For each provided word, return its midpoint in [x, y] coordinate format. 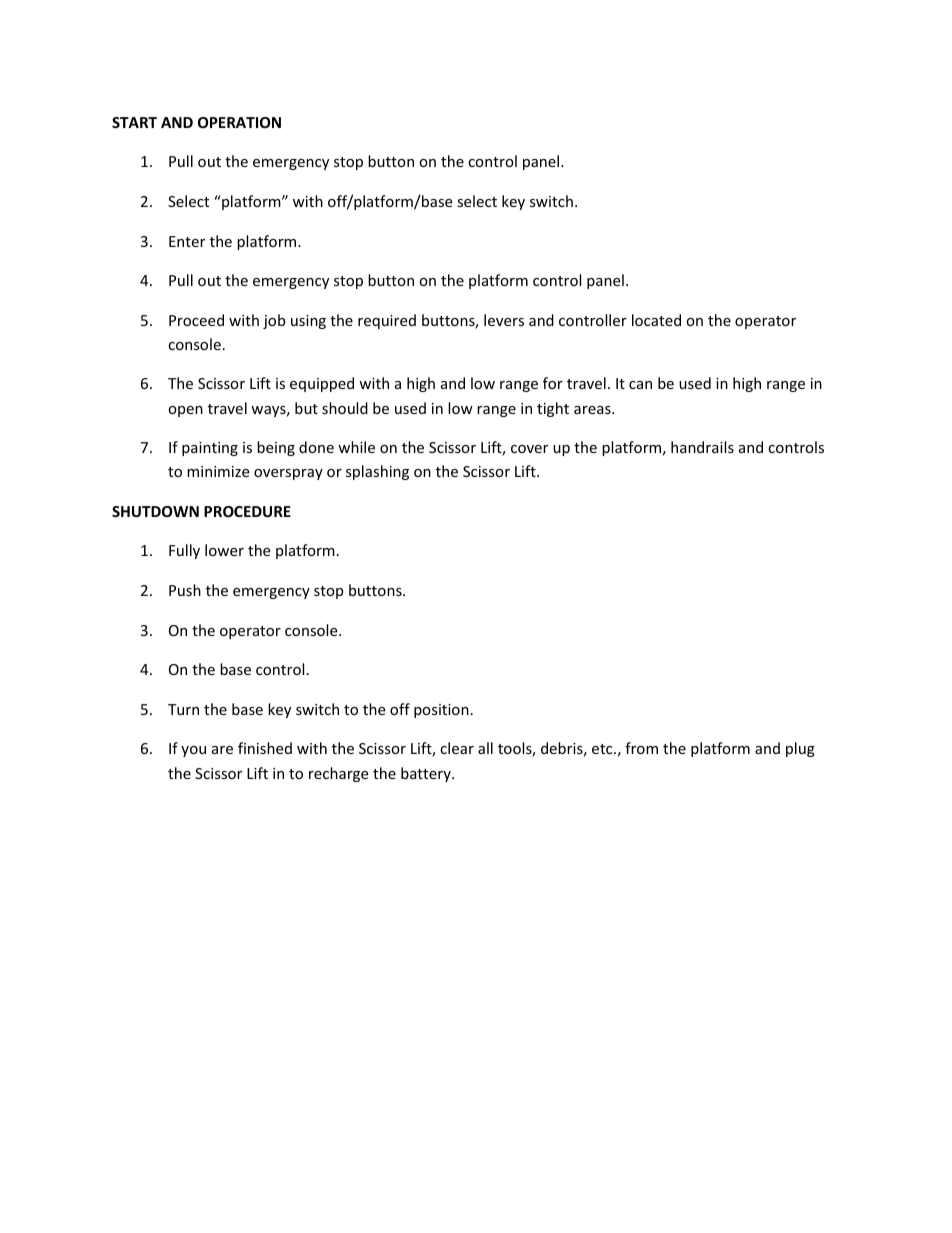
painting [210, 449]
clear [457, 748]
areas [593, 410]
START [134, 122]
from [641, 748]
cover [529, 449]
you [193, 751]
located [656, 320]
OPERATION [239, 122]
